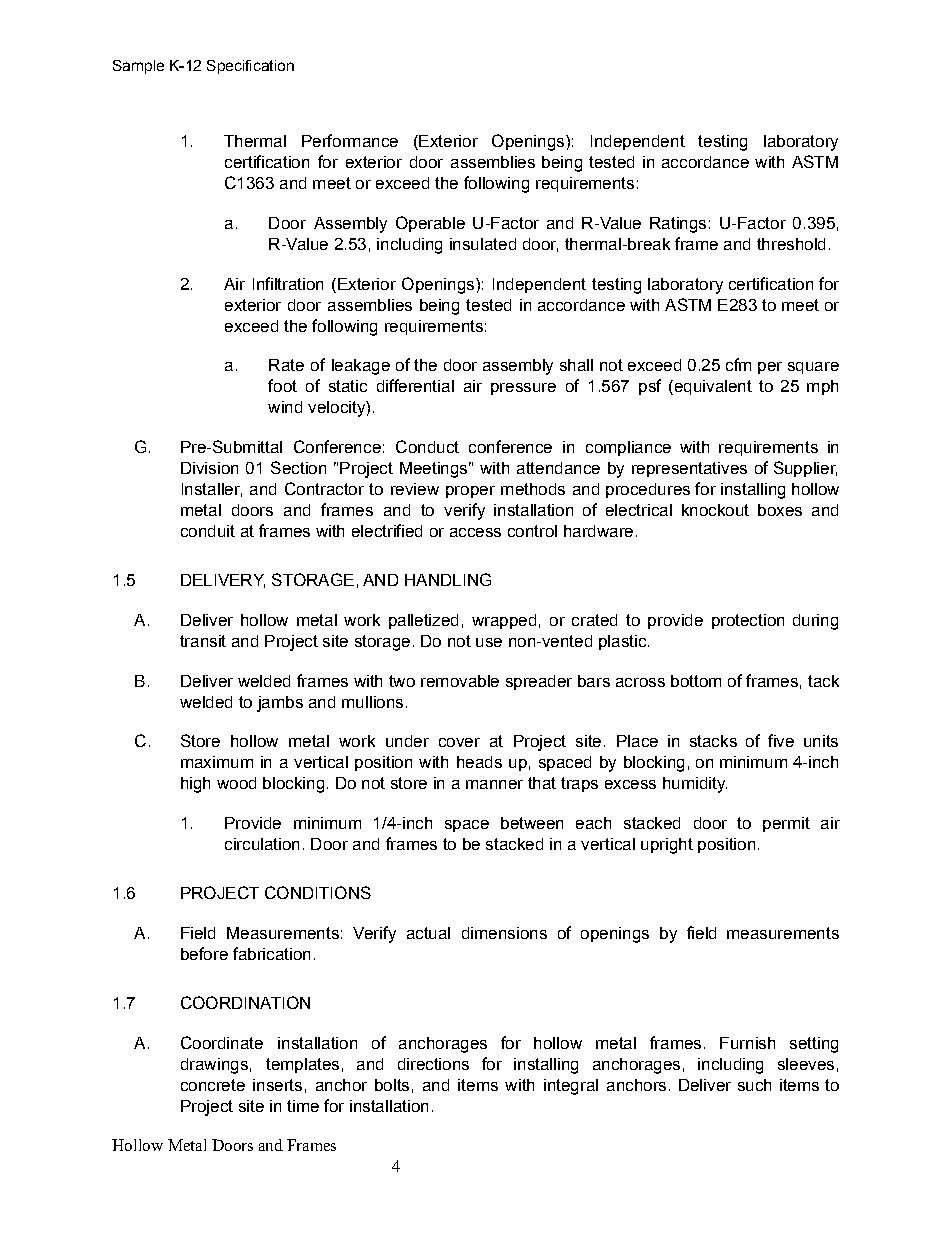 The image size is (952, 1233). I want to click on cfm, so click(738, 364).
